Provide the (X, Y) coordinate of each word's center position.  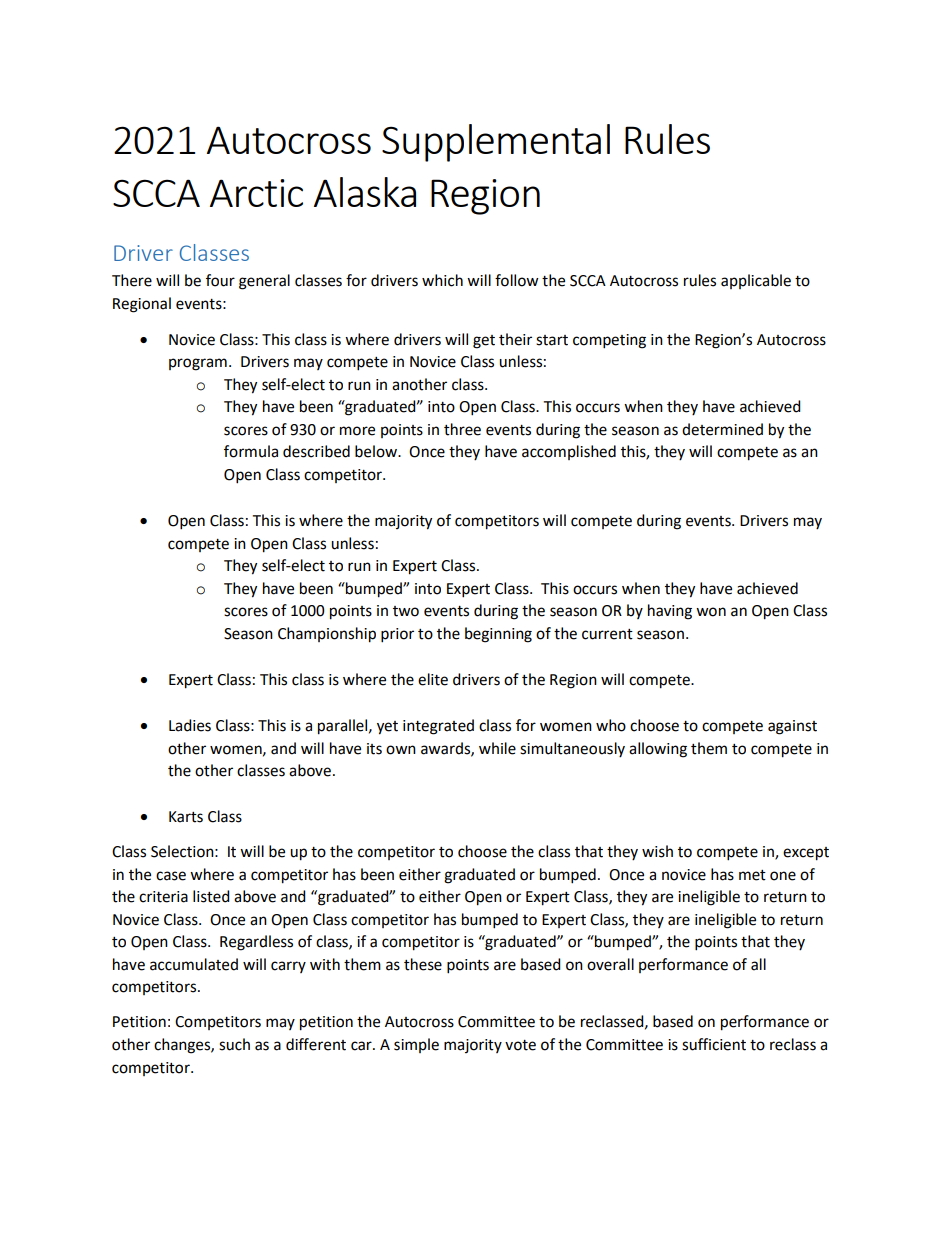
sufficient (714, 1044)
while (497, 748)
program (198, 364)
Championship (327, 635)
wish (657, 851)
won (711, 612)
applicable (756, 281)
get (484, 342)
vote (520, 1045)
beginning (498, 635)
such (234, 1044)
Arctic (256, 193)
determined (722, 429)
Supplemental (496, 143)
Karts (186, 817)
